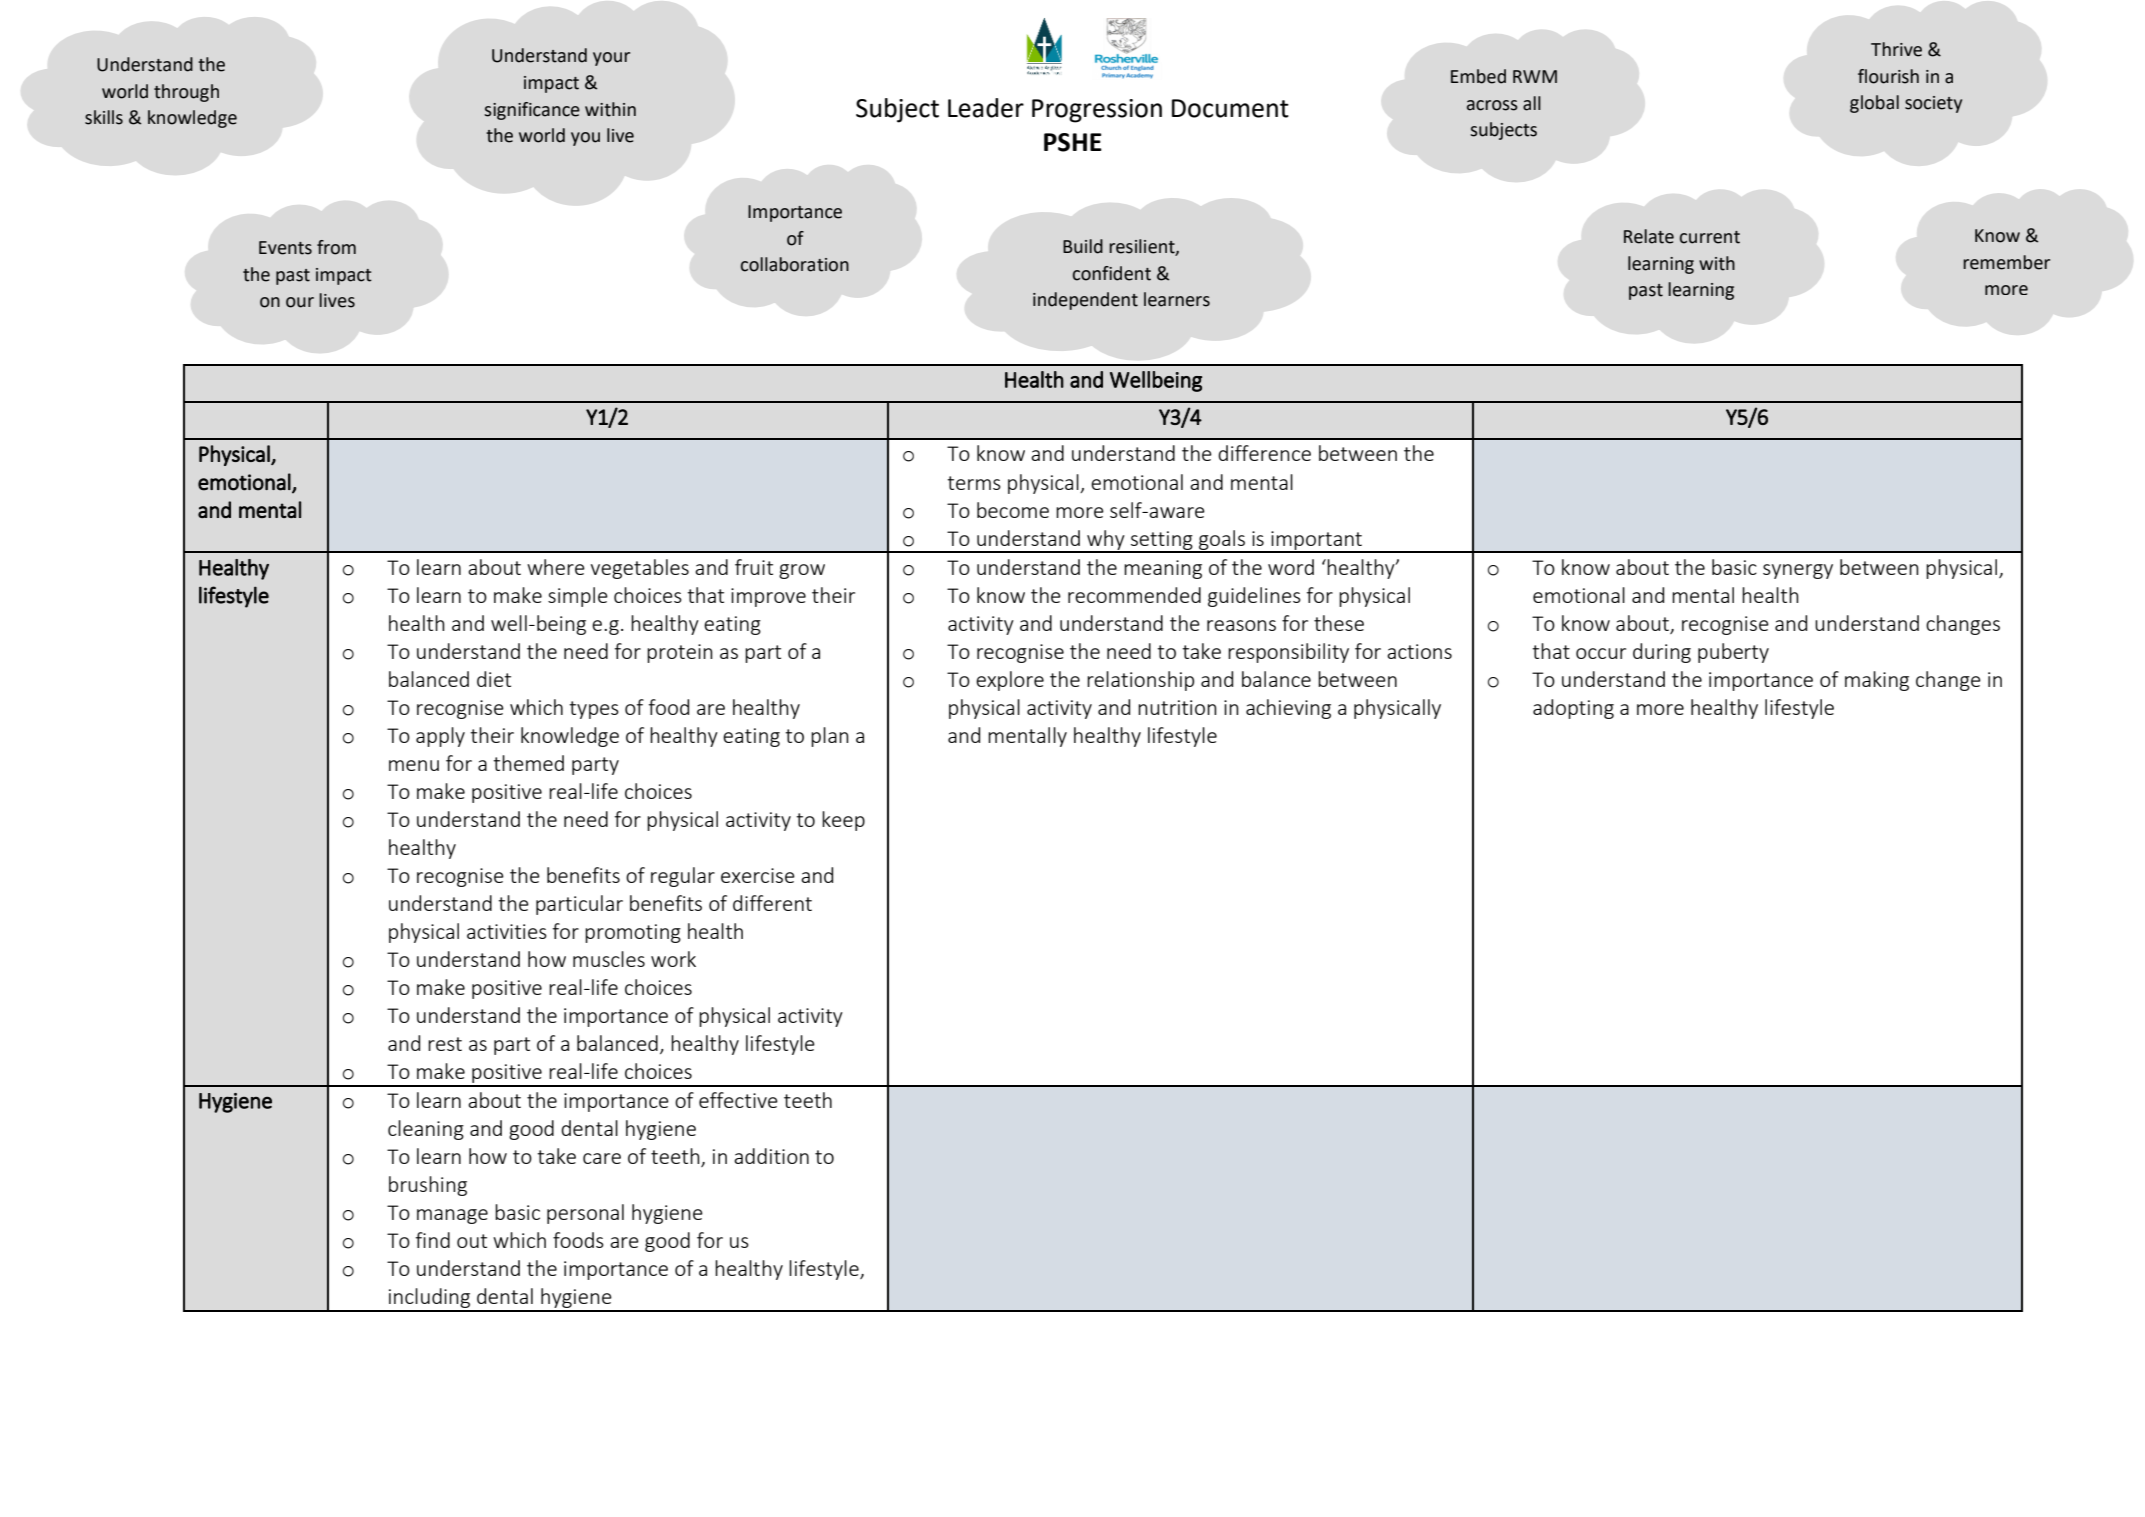  What do you see at coordinates (556, 567) in the screenshot?
I see `where` at bounding box center [556, 567].
